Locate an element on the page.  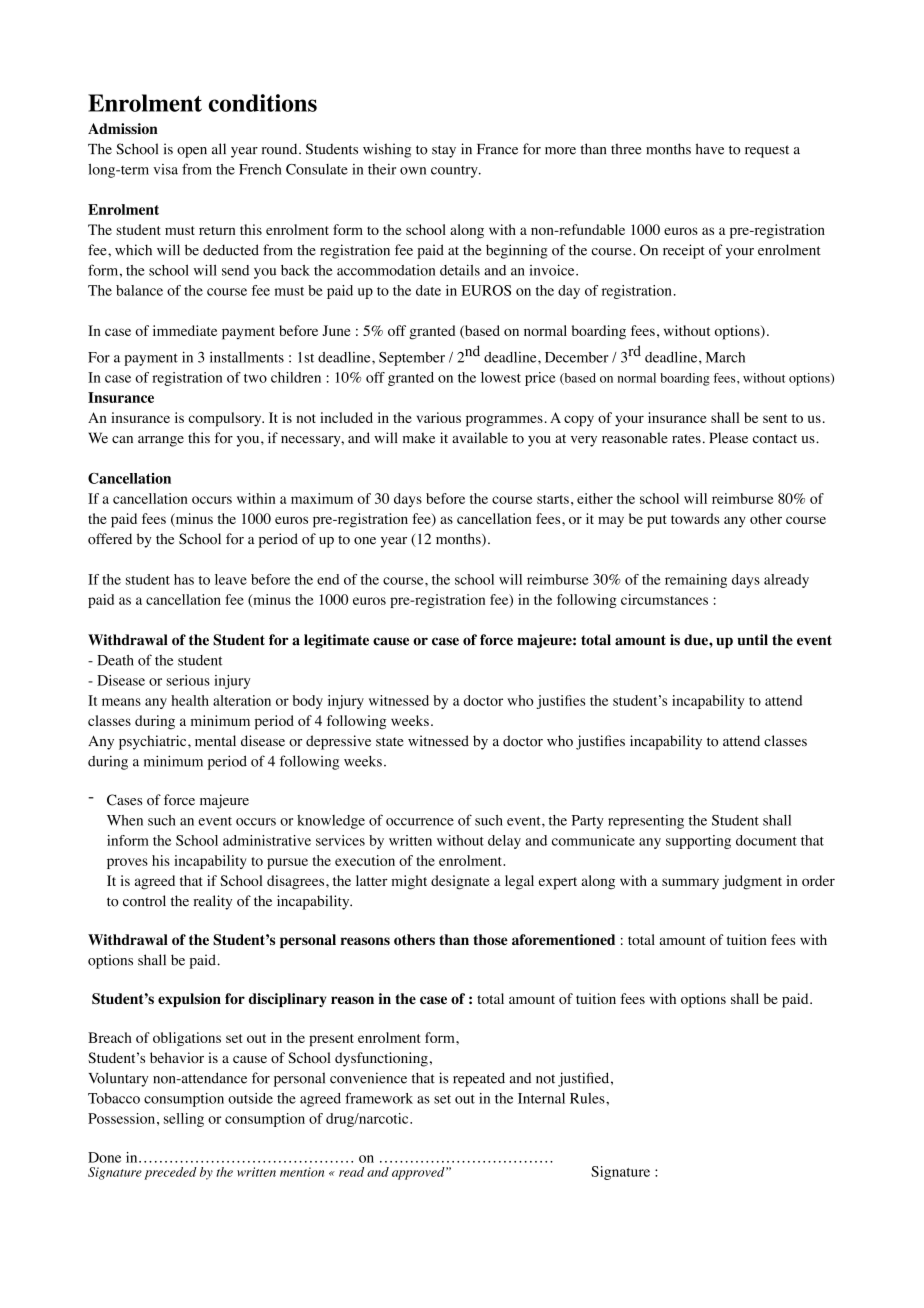
reality is located at coordinates (212, 902).
